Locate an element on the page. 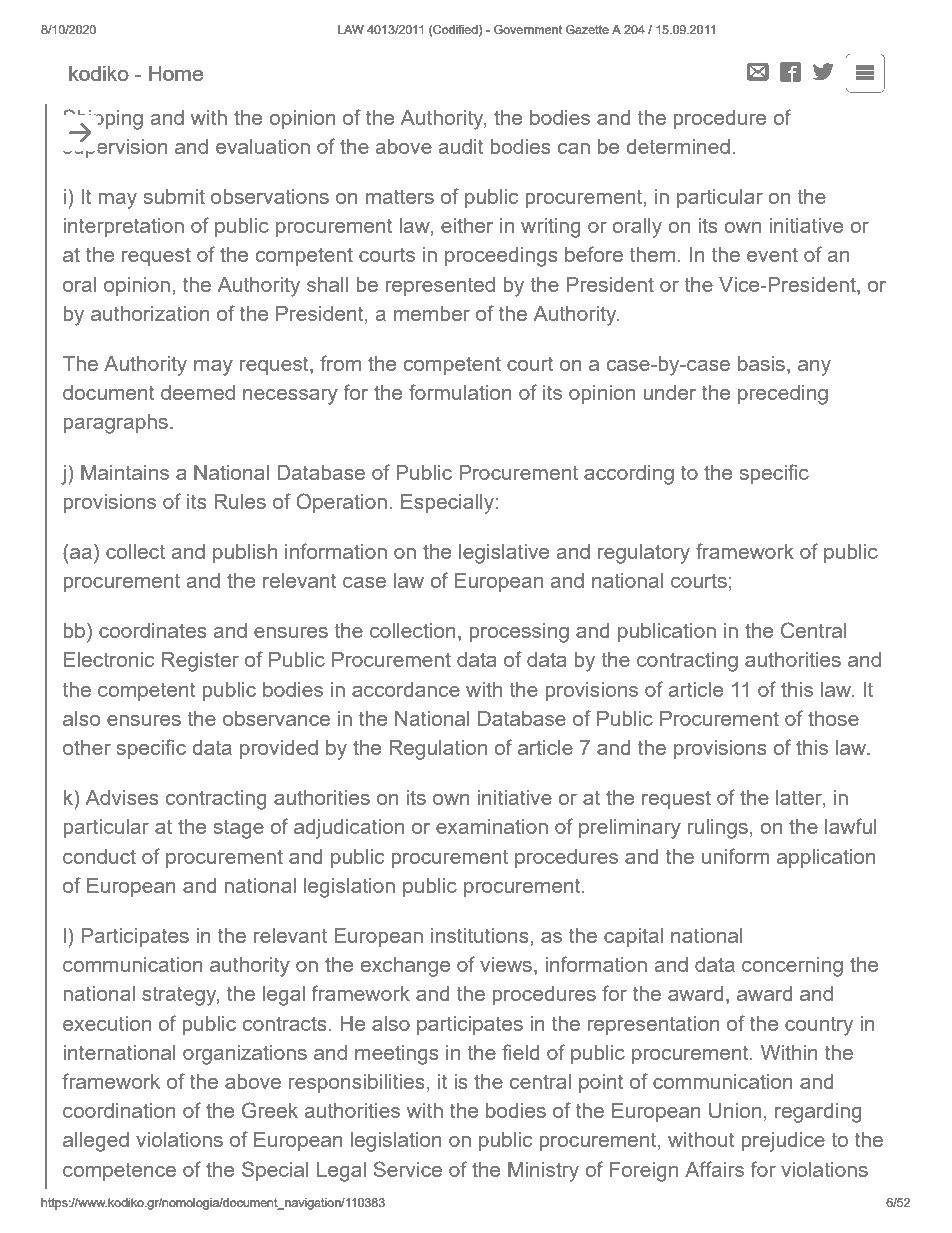  stage is located at coordinates (239, 829).
